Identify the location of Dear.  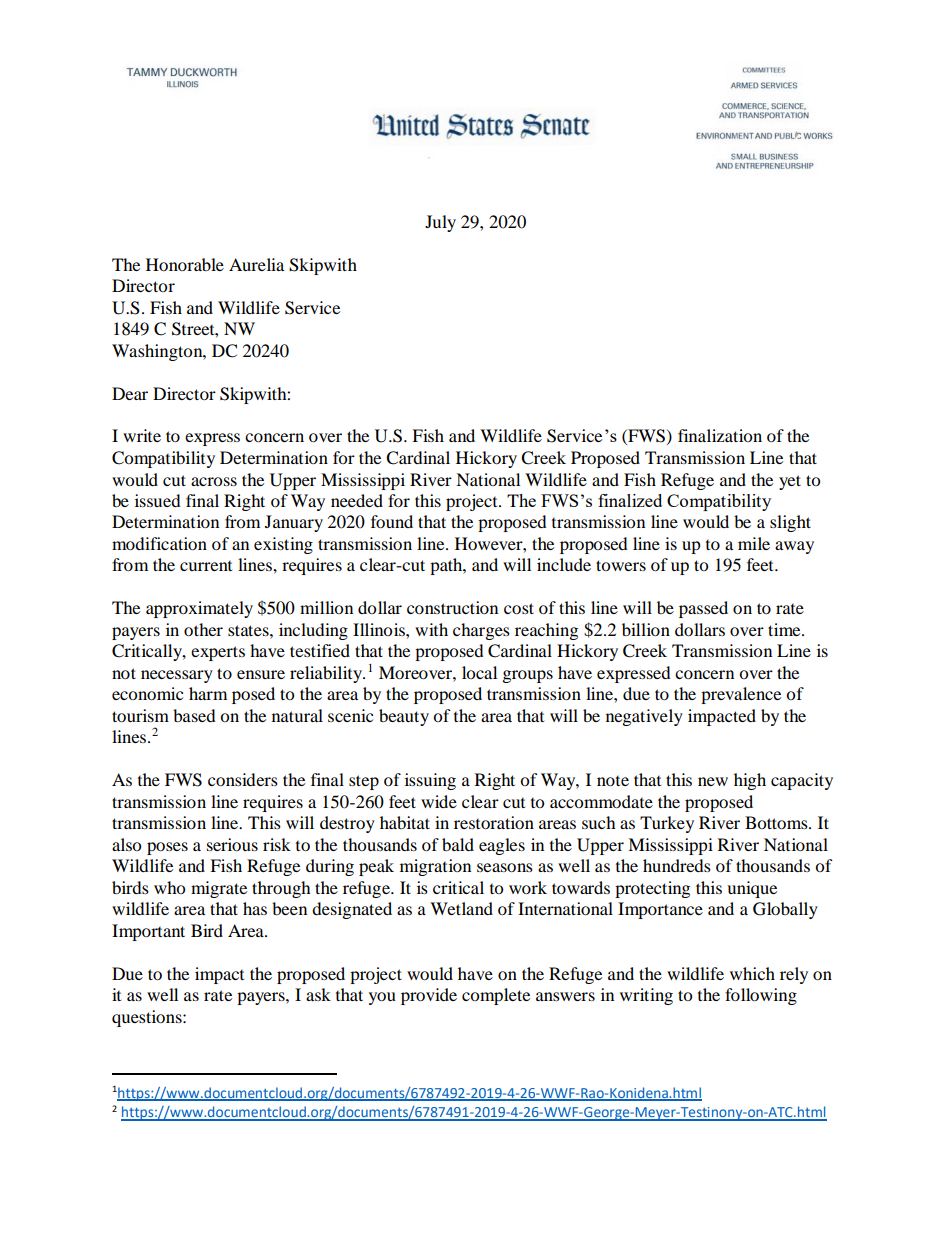
(130, 393).
